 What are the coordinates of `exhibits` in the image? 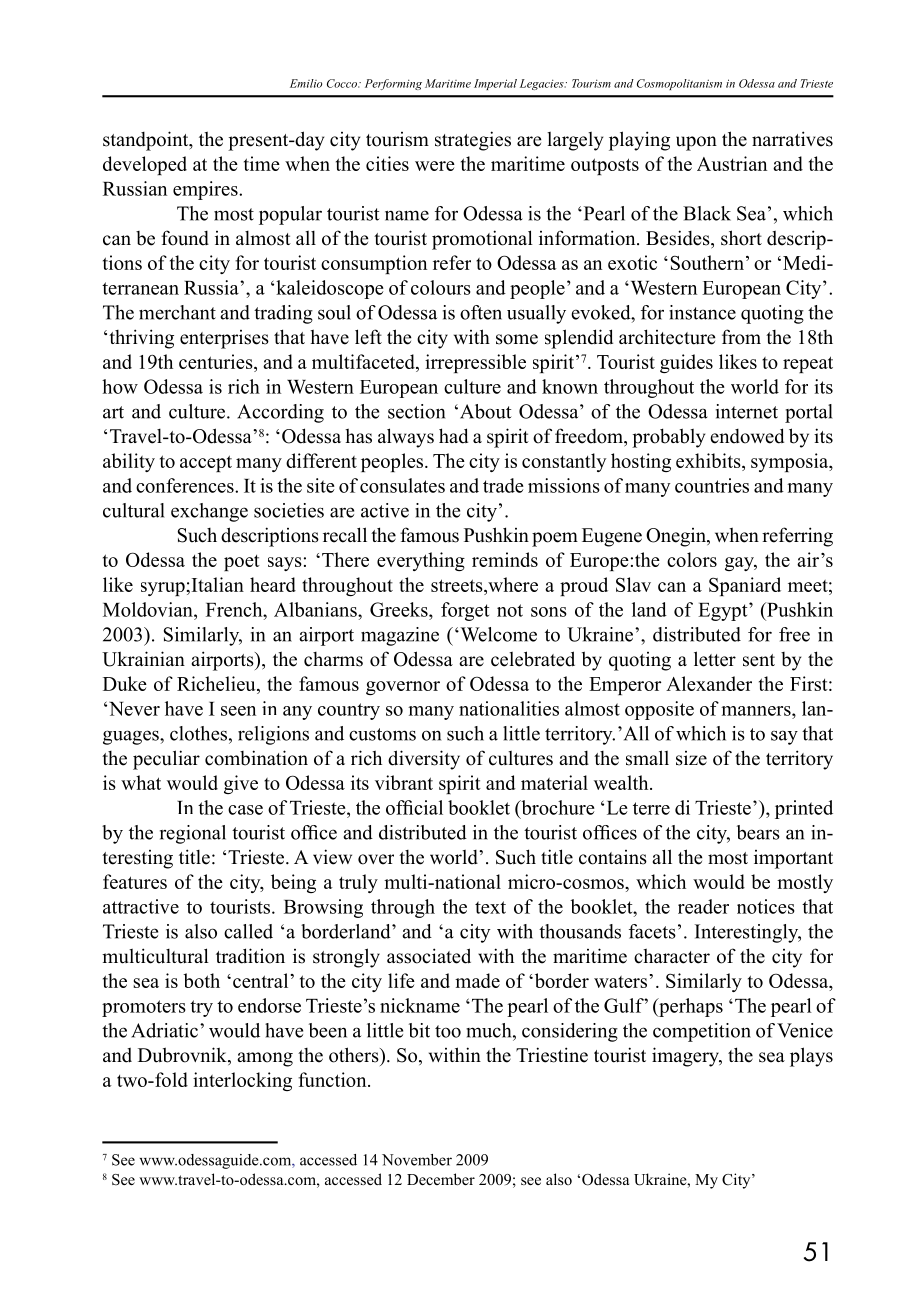 It's located at (709, 462).
